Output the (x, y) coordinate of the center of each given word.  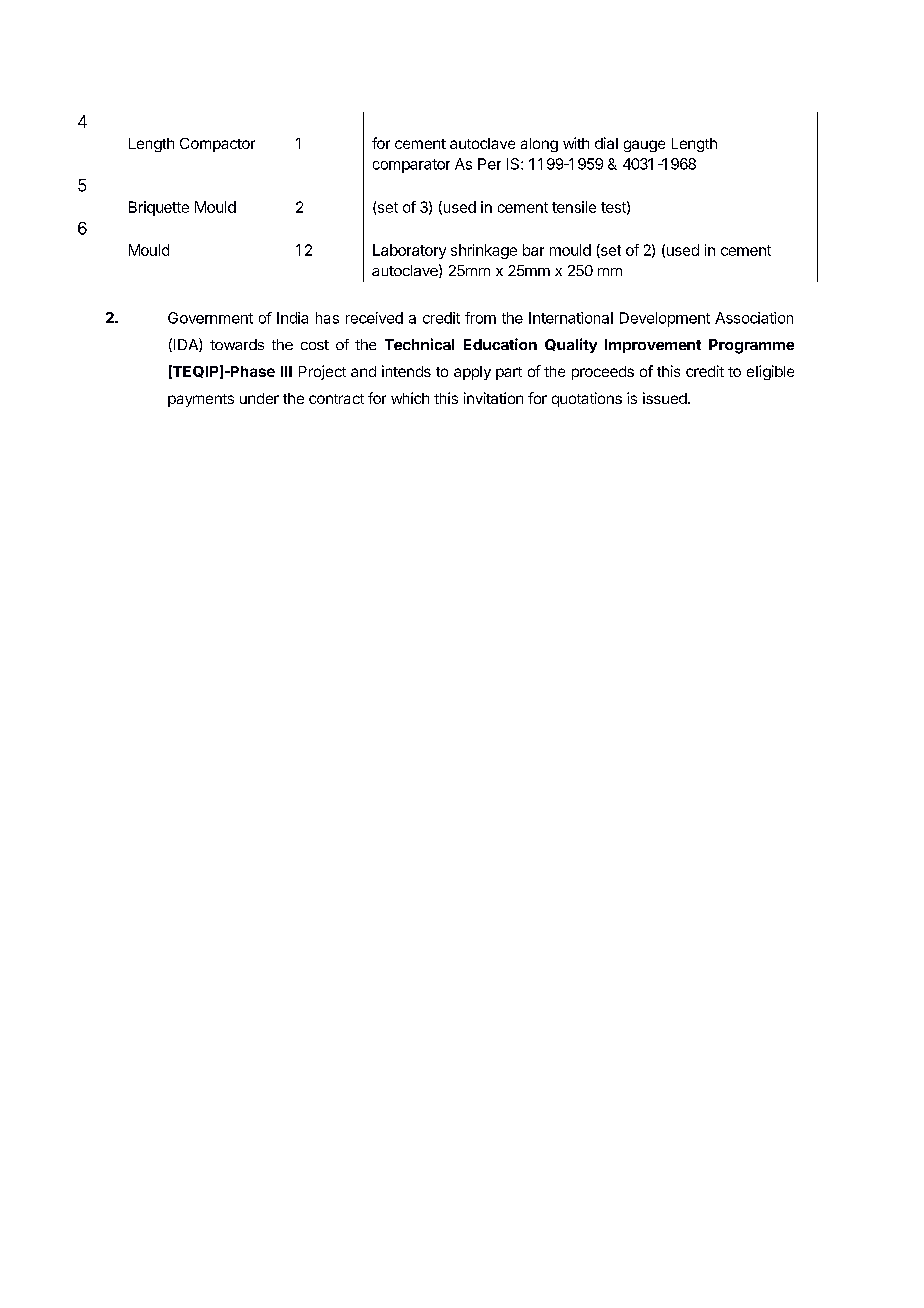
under (259, 398)
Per (489, 164)
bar (533, 250)
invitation (493, 398)
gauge (644, 146)
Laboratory (409, 251)
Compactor (217, 145)
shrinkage (484, 251)
